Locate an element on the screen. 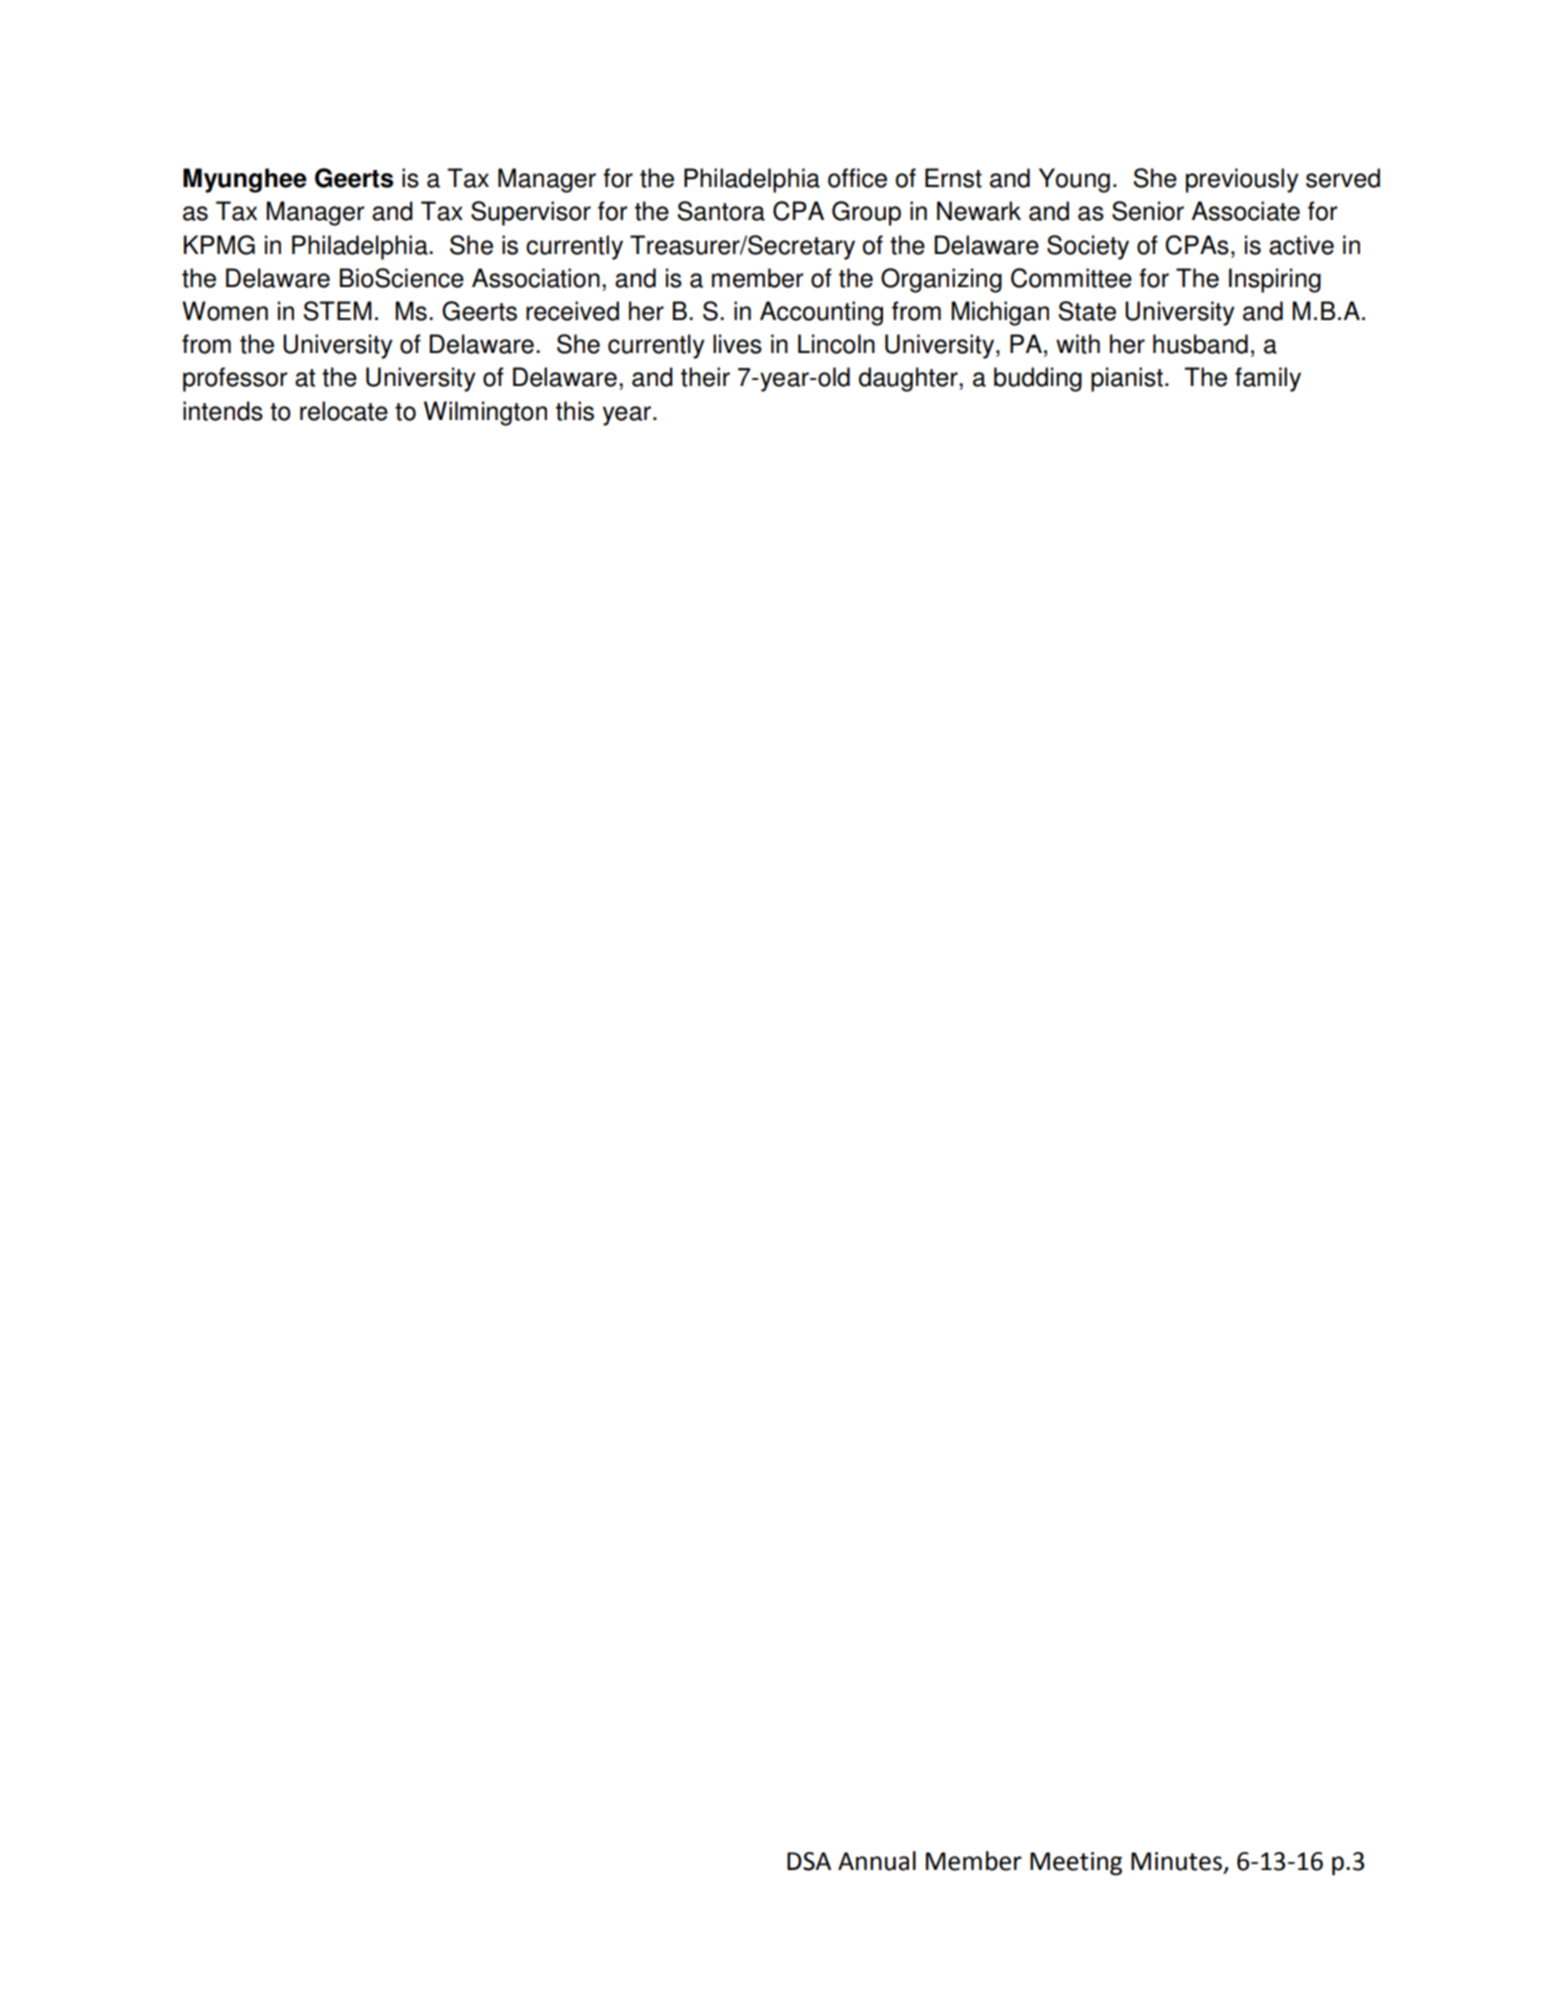 Image resolution: width=1548 pixels, height=2003 pixels. Group is located at coordinates (866, 213).
